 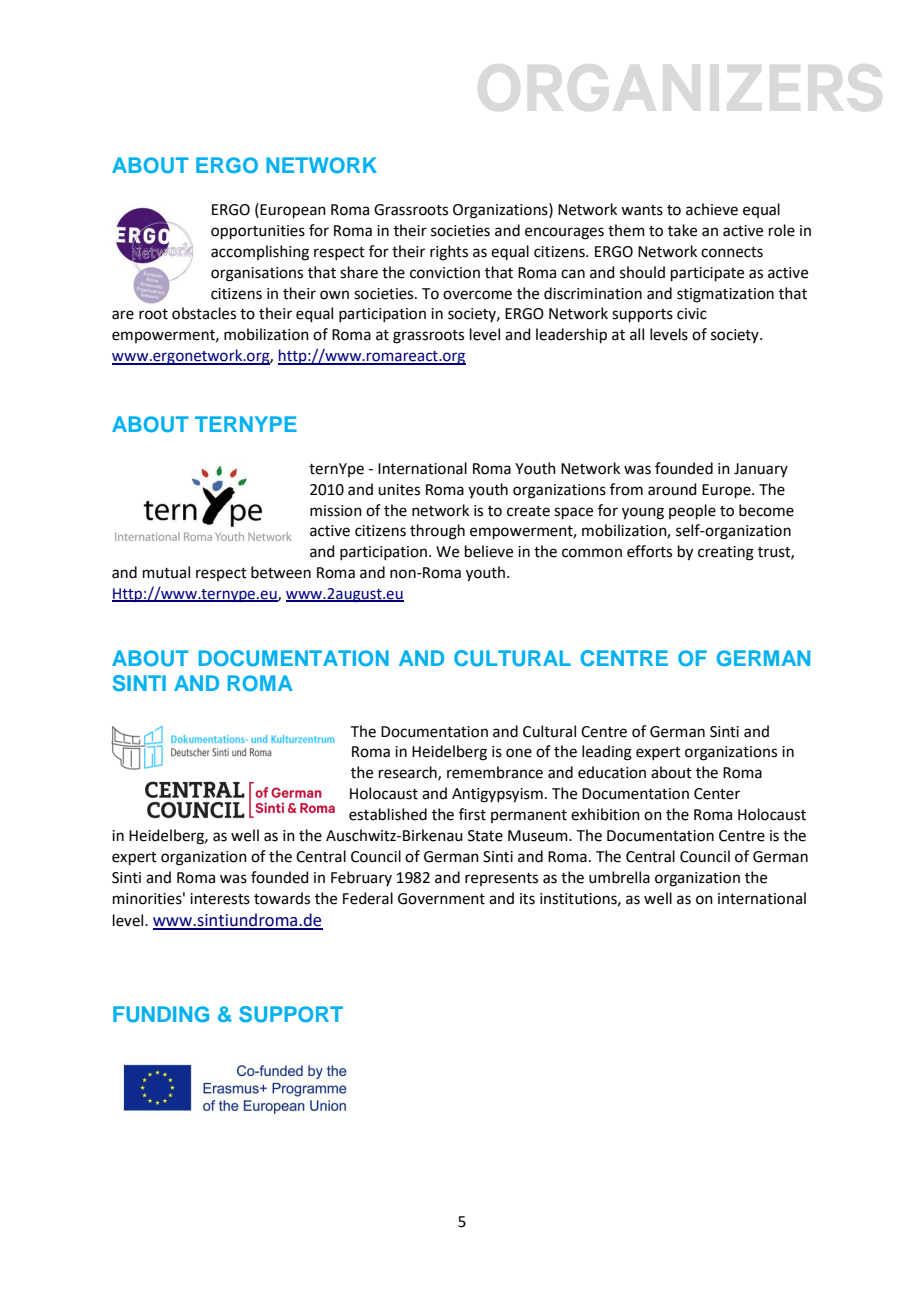 I want to click on FUNDING, so click(x=161, y=1014).
